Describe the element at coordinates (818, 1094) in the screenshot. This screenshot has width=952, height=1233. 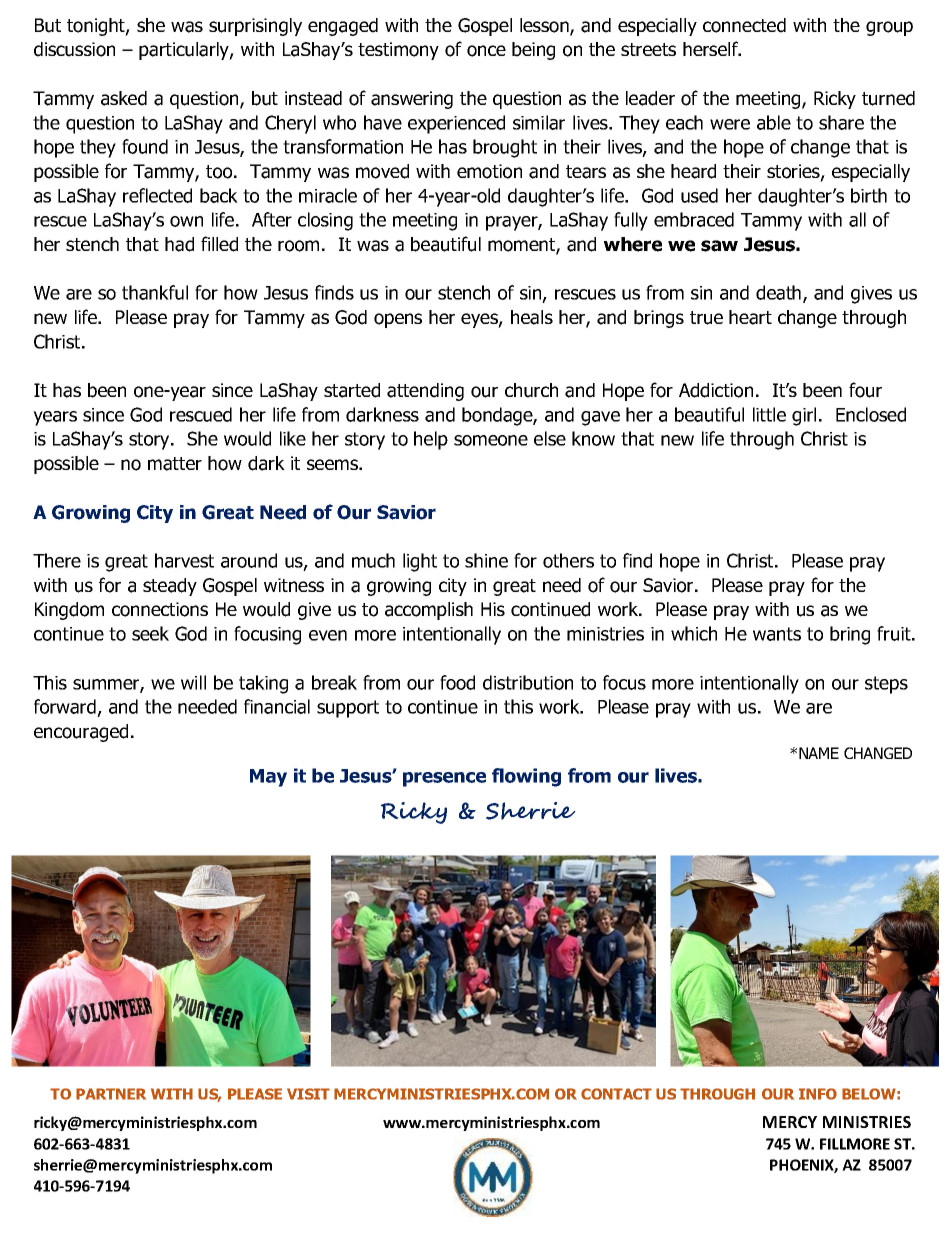
I see `INFO` at that location.
